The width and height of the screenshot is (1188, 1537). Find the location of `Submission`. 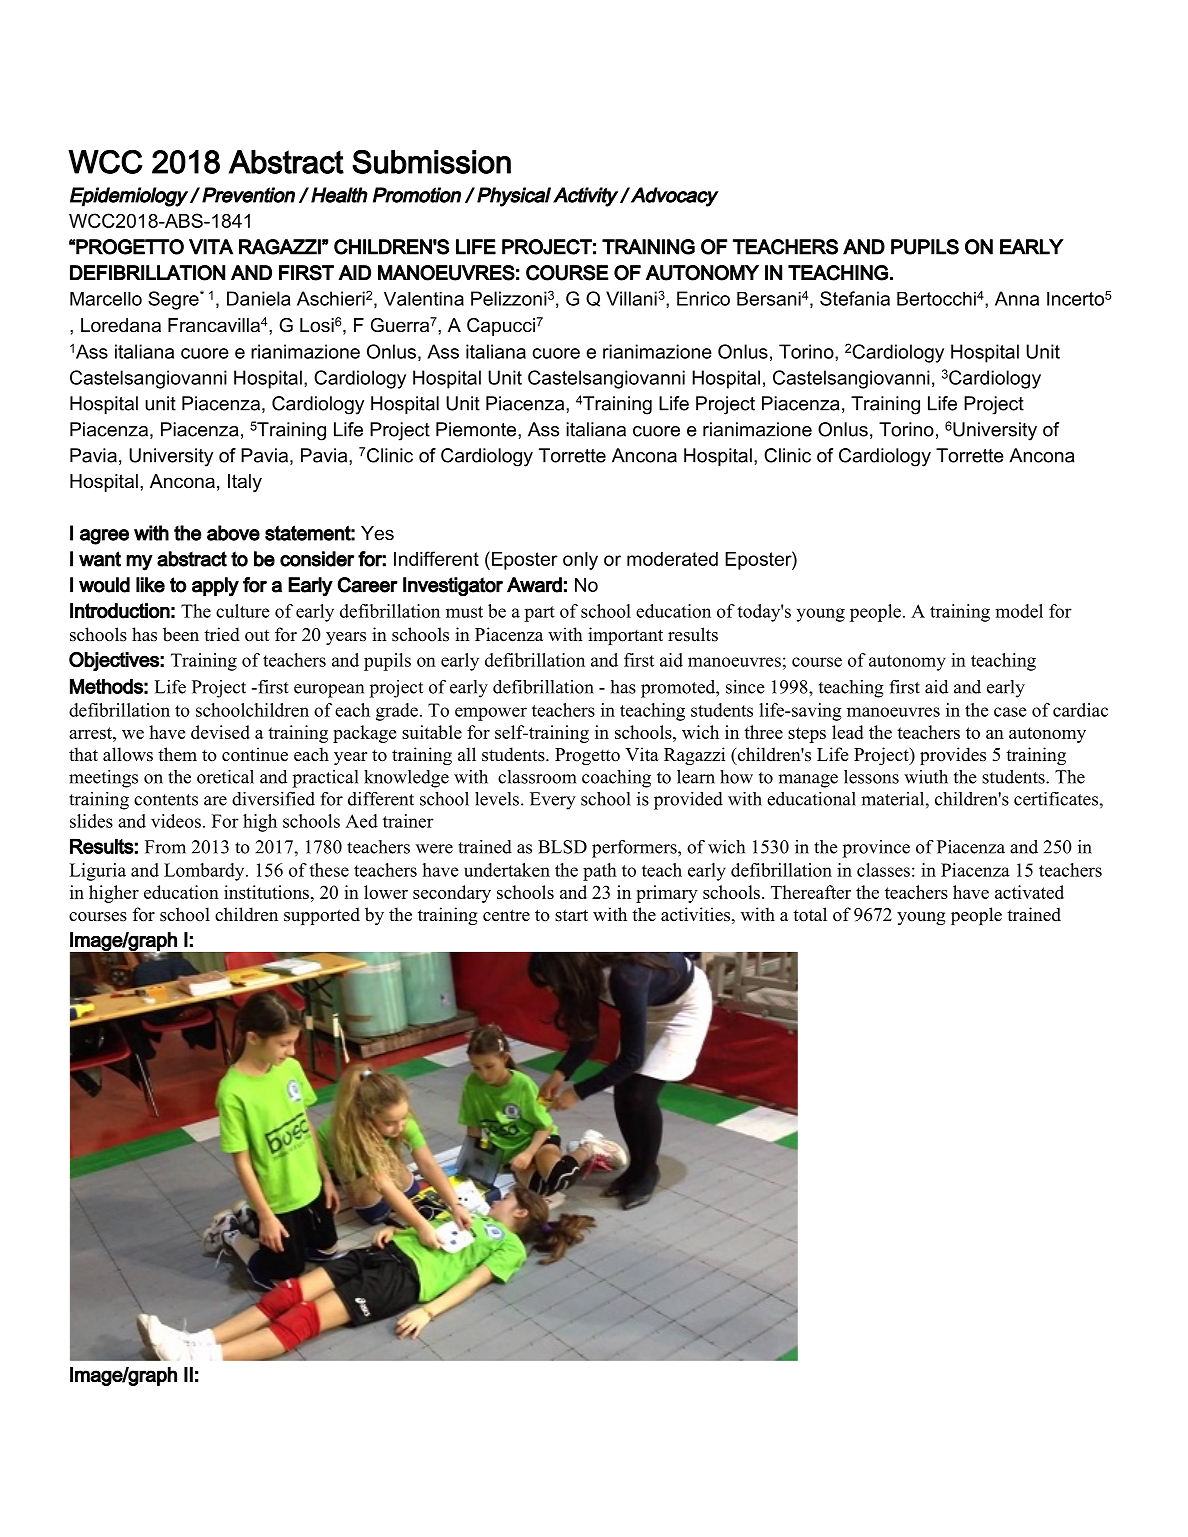

Submission is located at coordinates (431, 161).
